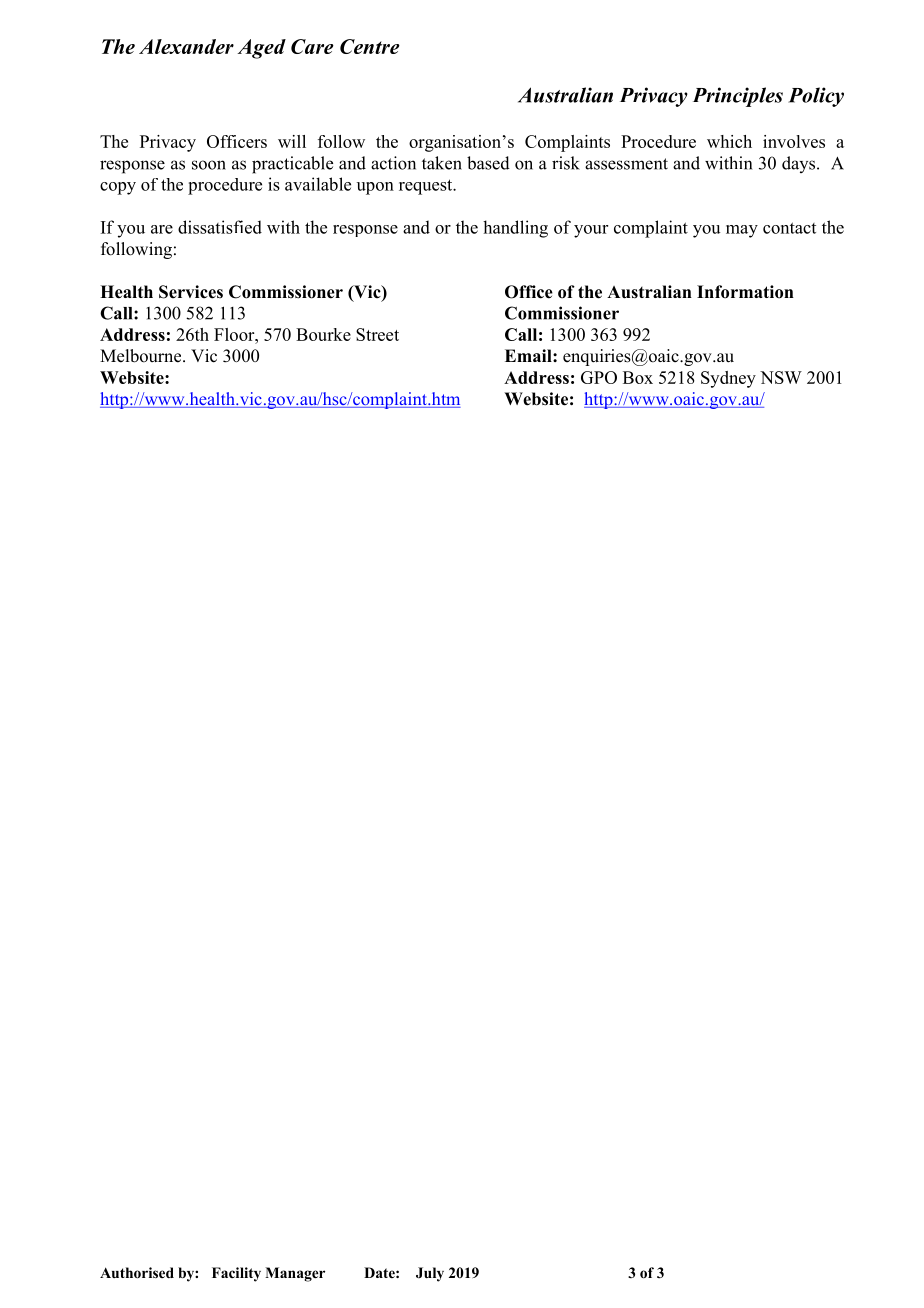 The width and height of the document is (924, 1308). What do you see at coordinates (738, 97) in the document?
I see `Principles` at bounding box center [738, 97].
